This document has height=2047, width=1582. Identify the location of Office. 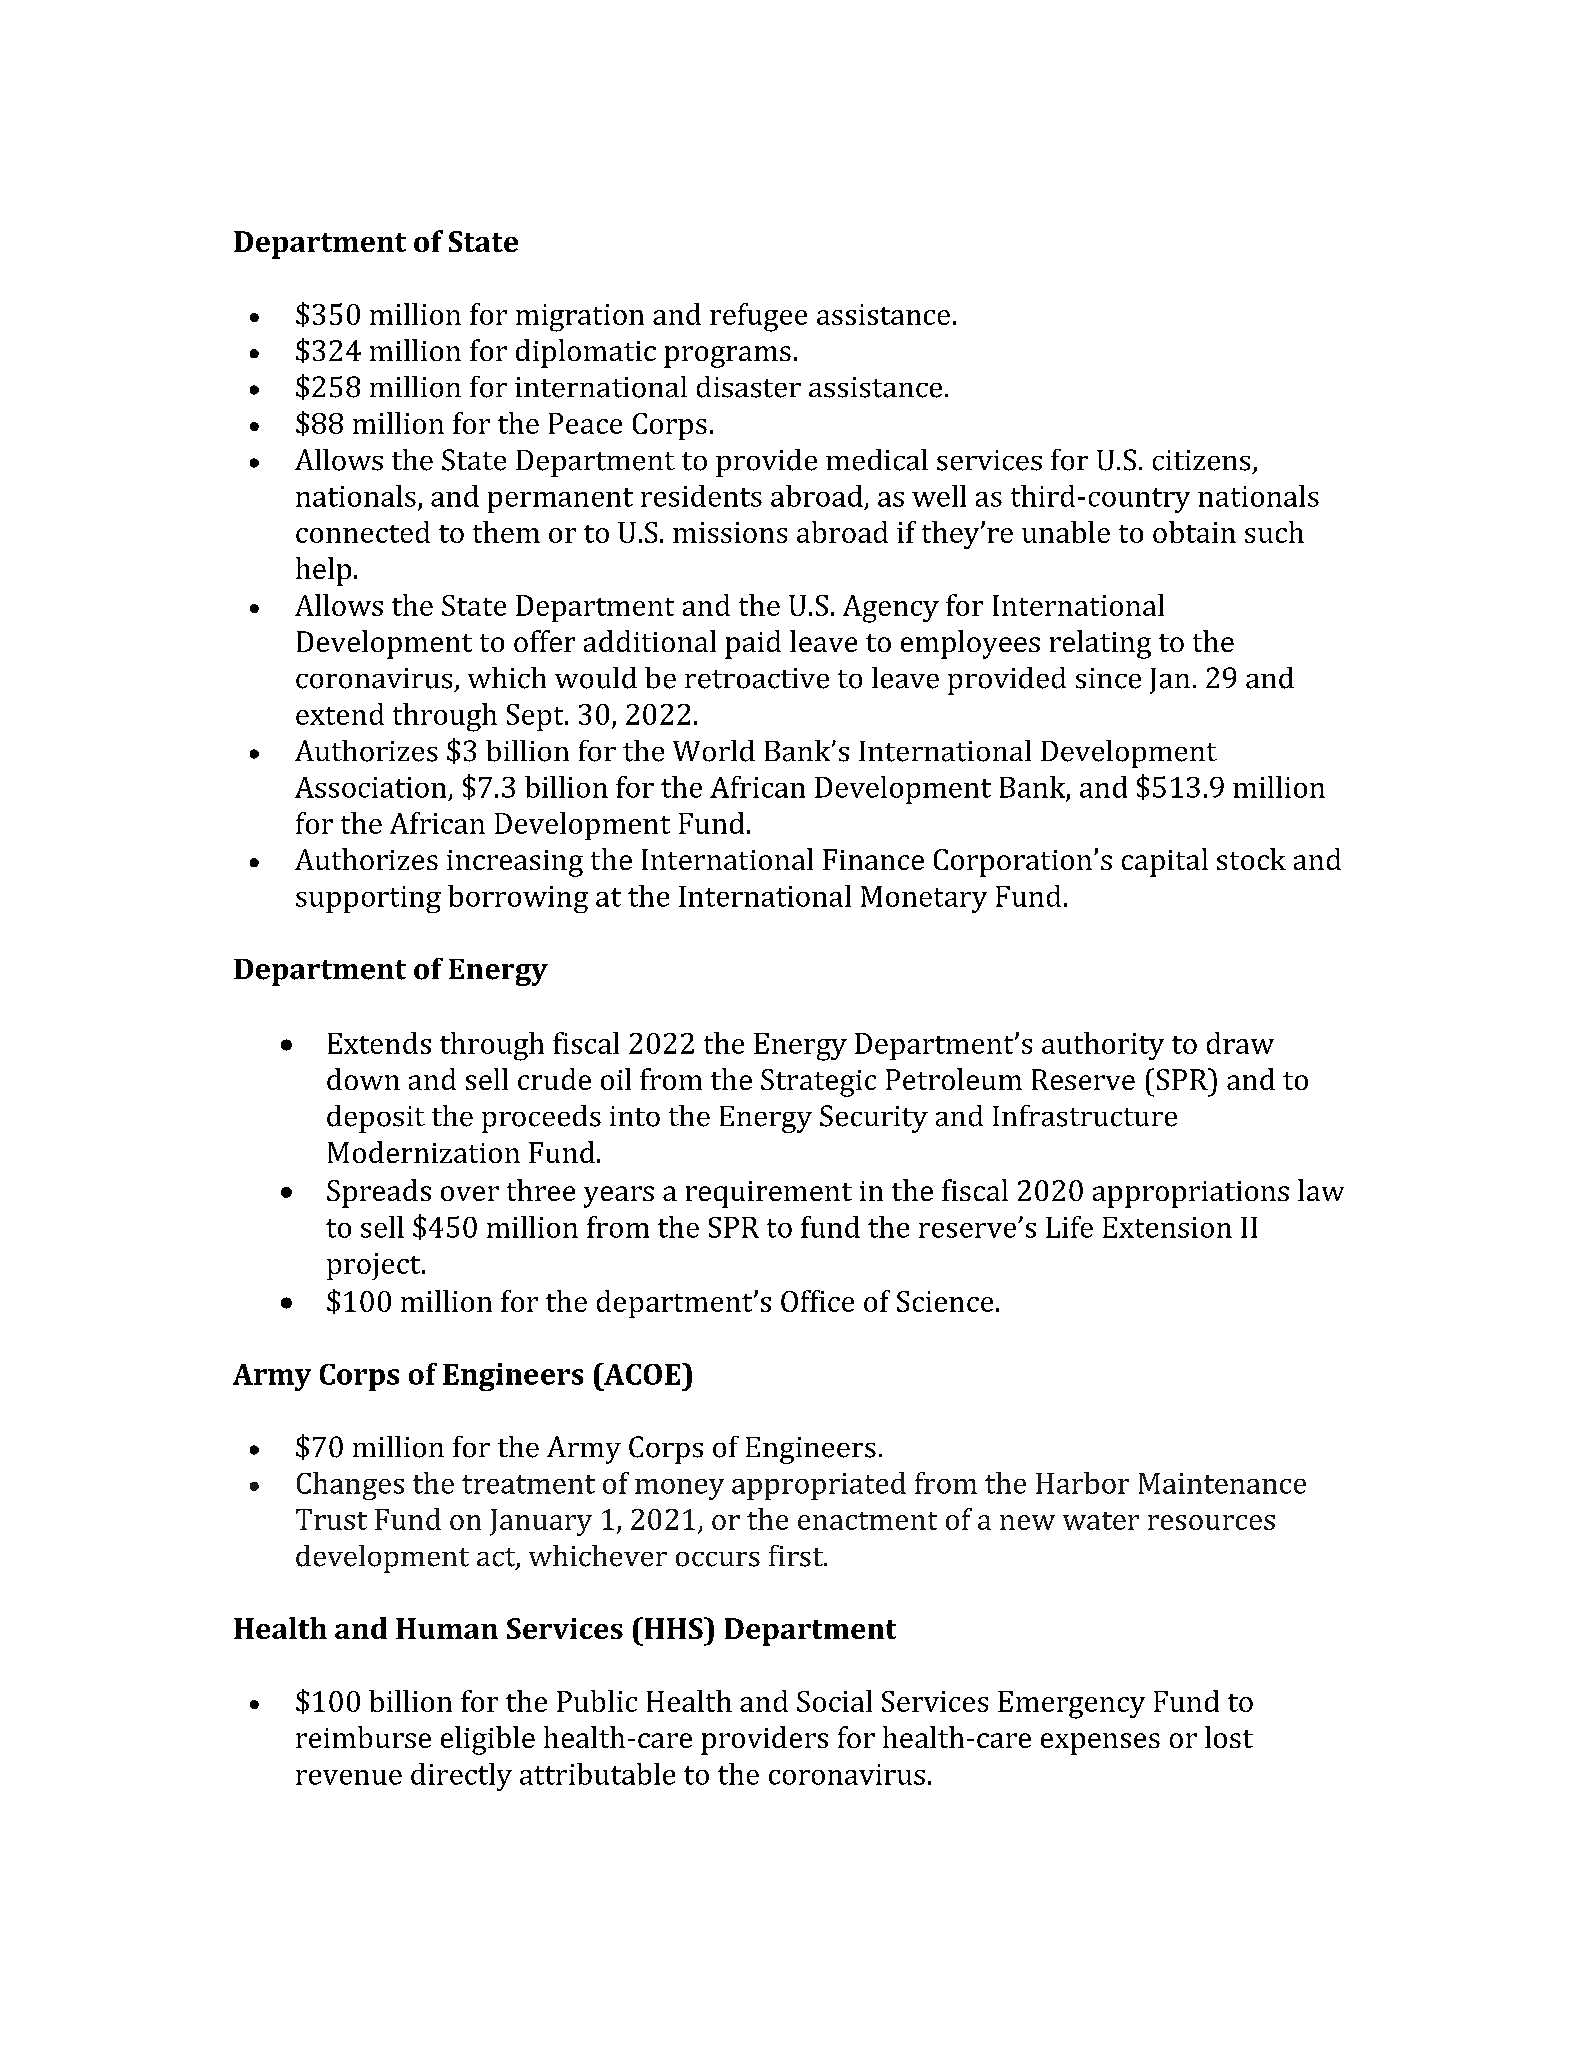
(817, 1301).
